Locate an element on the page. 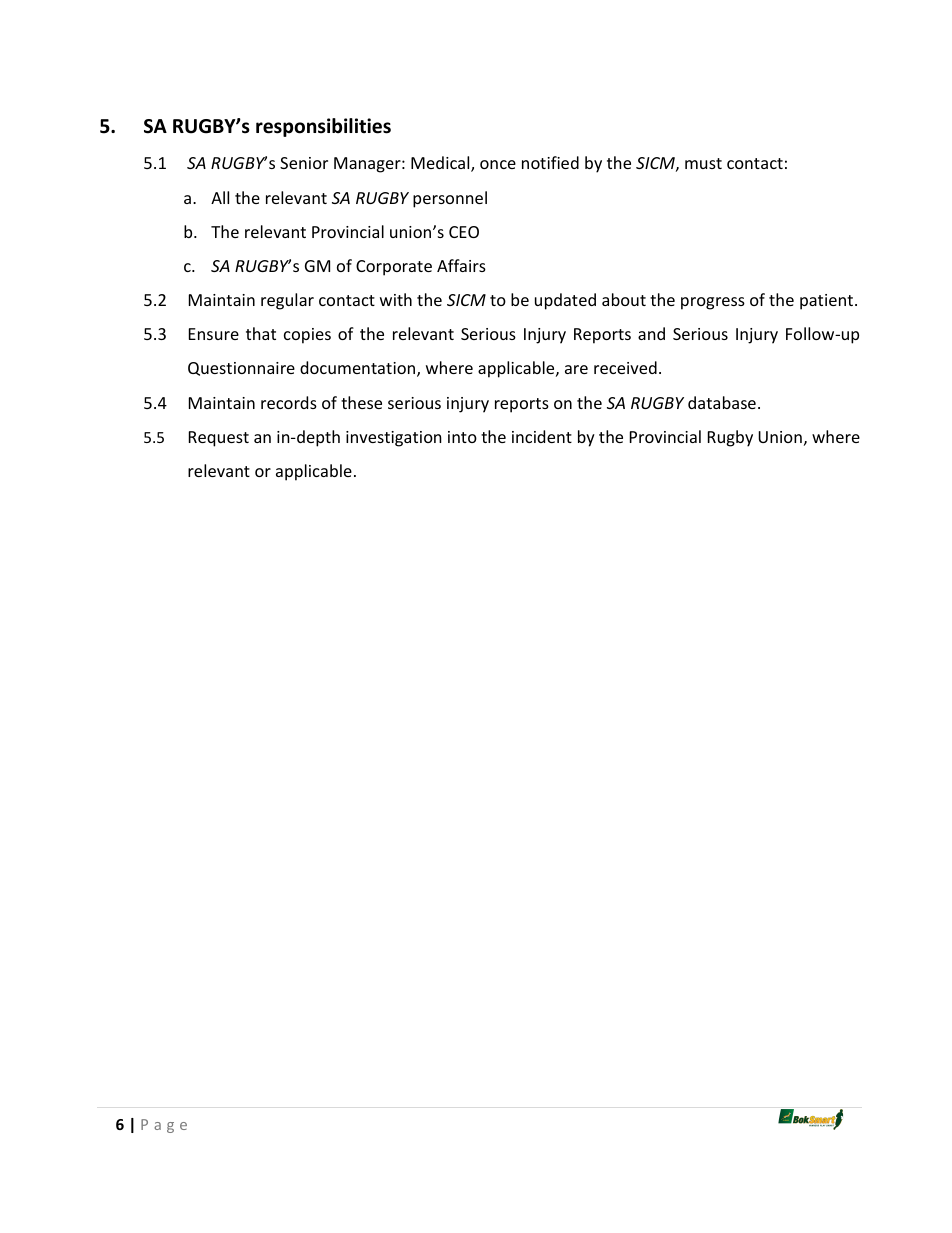 This document has width=952, height=1233. database is located at coordinates (722, 402).
